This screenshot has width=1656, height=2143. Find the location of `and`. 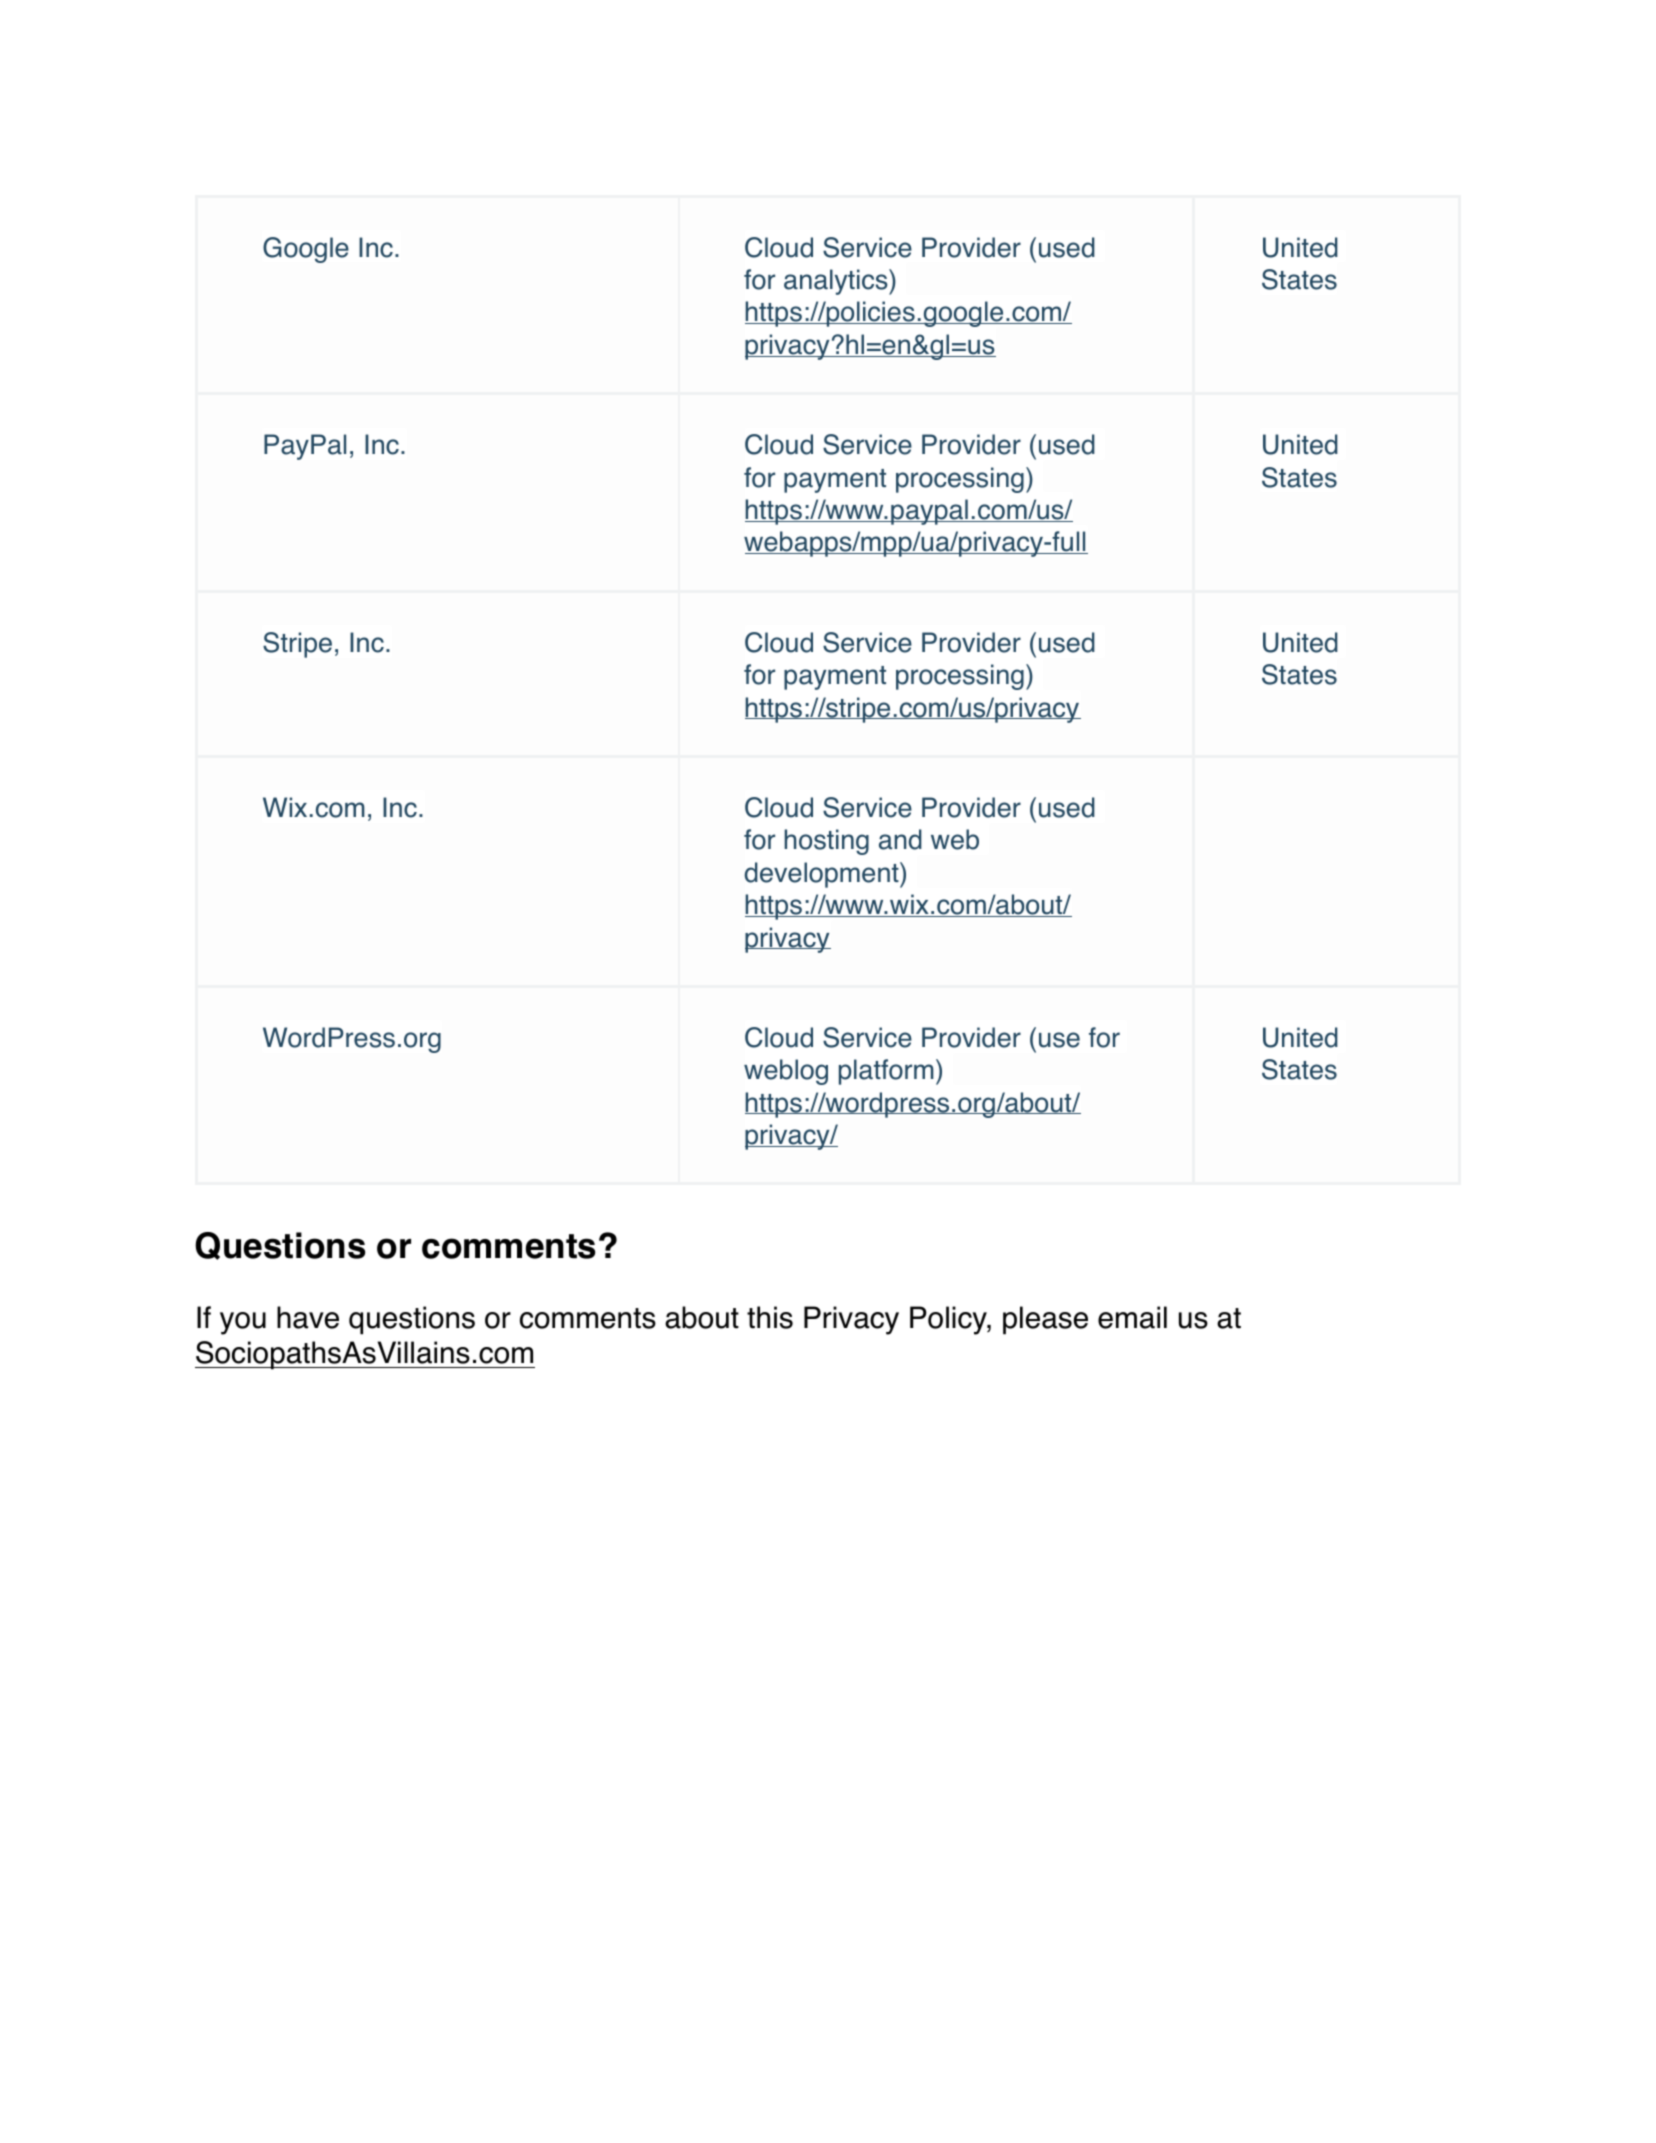

and is located at coordinates (900, 839).
